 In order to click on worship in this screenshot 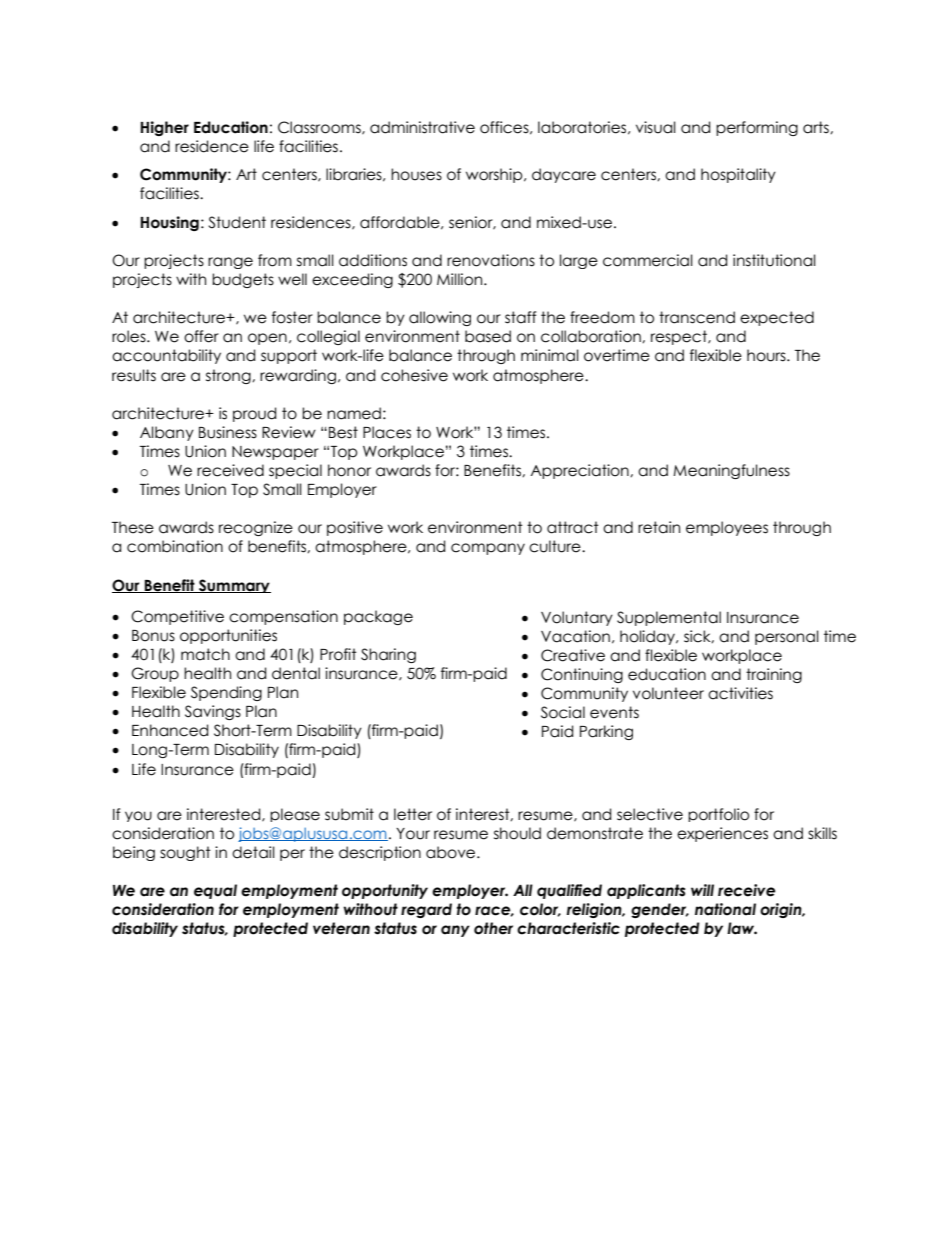, I will do `click(495, 175)`.
